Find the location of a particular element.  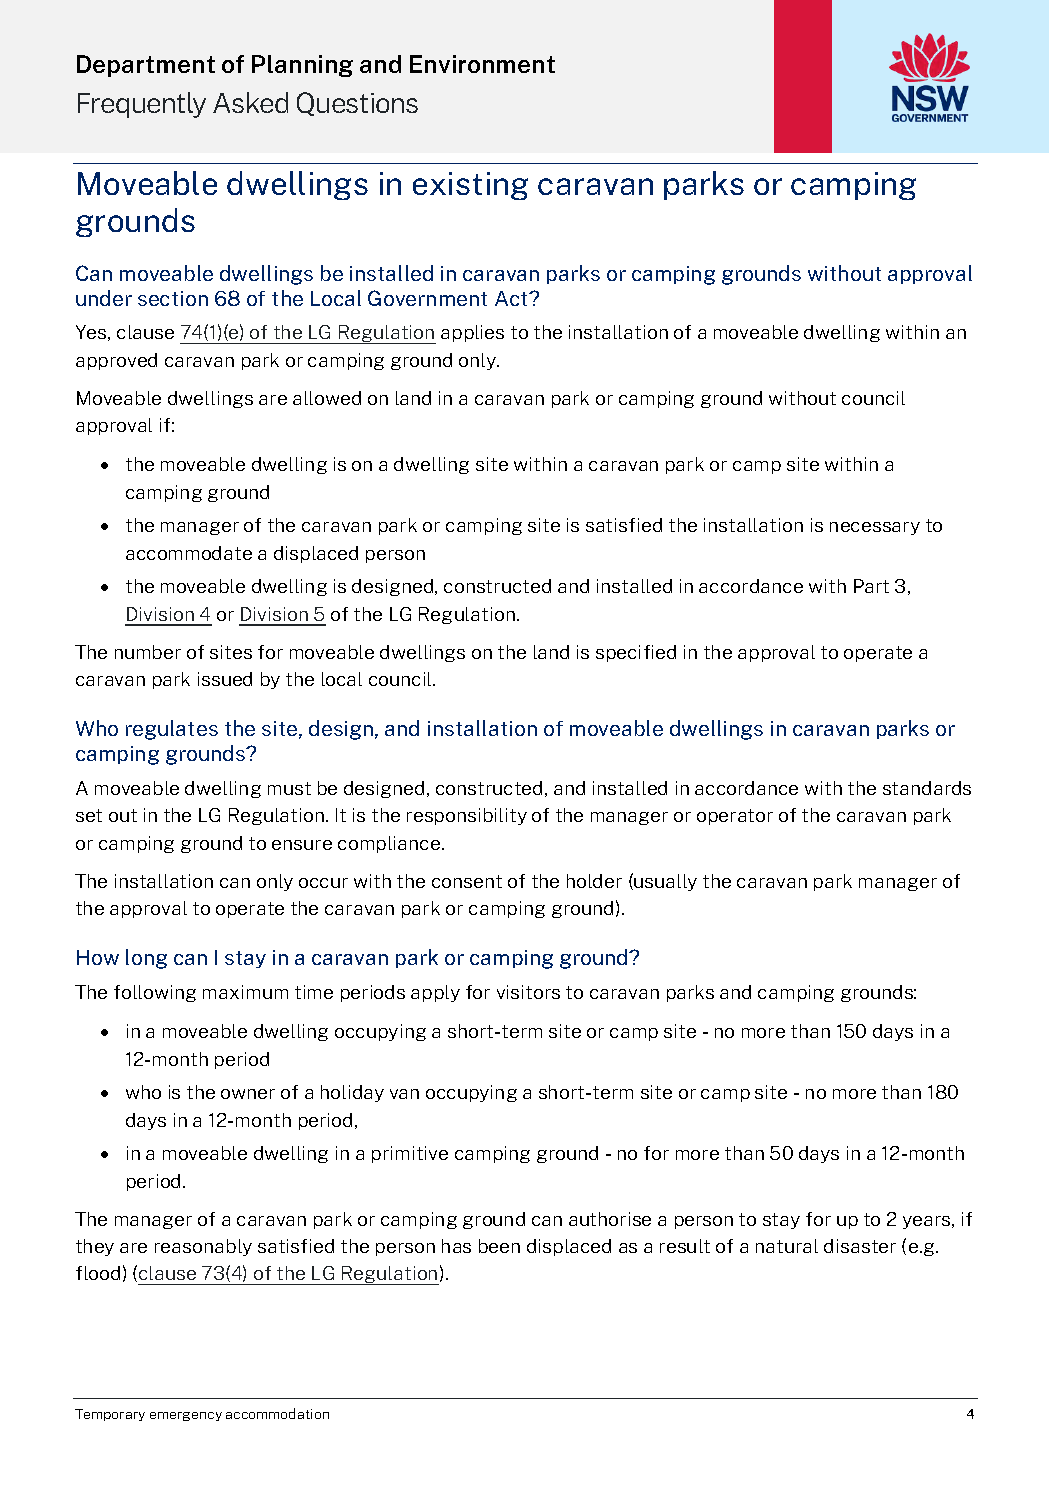

Frequently is located at coordinates (142, 105).
